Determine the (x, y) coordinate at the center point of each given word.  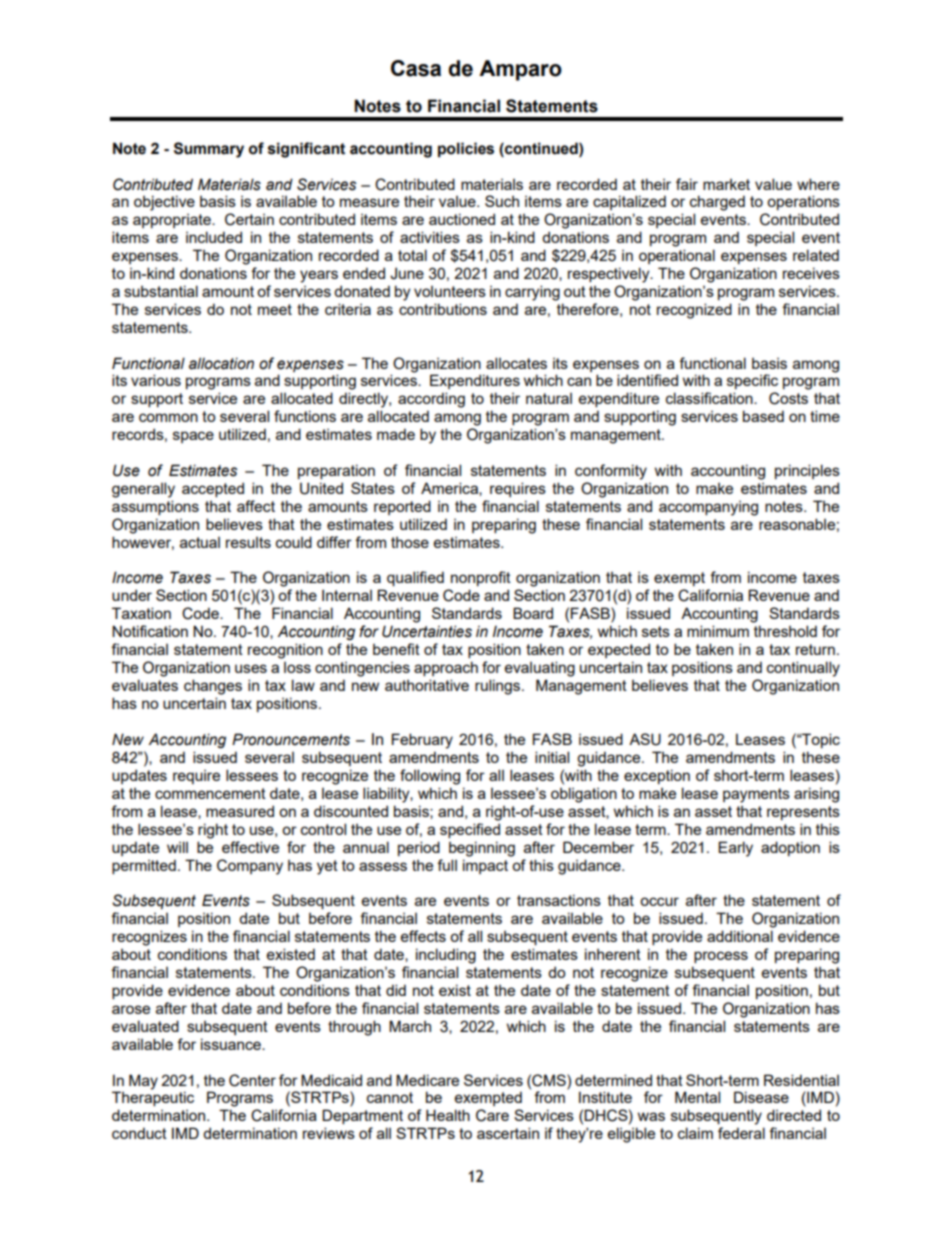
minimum (718, 631)
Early (735, 849)
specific (752, 381)
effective (250, 847)
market (726, 184)
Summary (209, 150)
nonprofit (481, 578)
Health (448, 1115)
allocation (221, 363)
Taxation (141, 613)
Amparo (520, 70)
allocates (516, 363)
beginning (482, 849)
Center (252, 1080)
